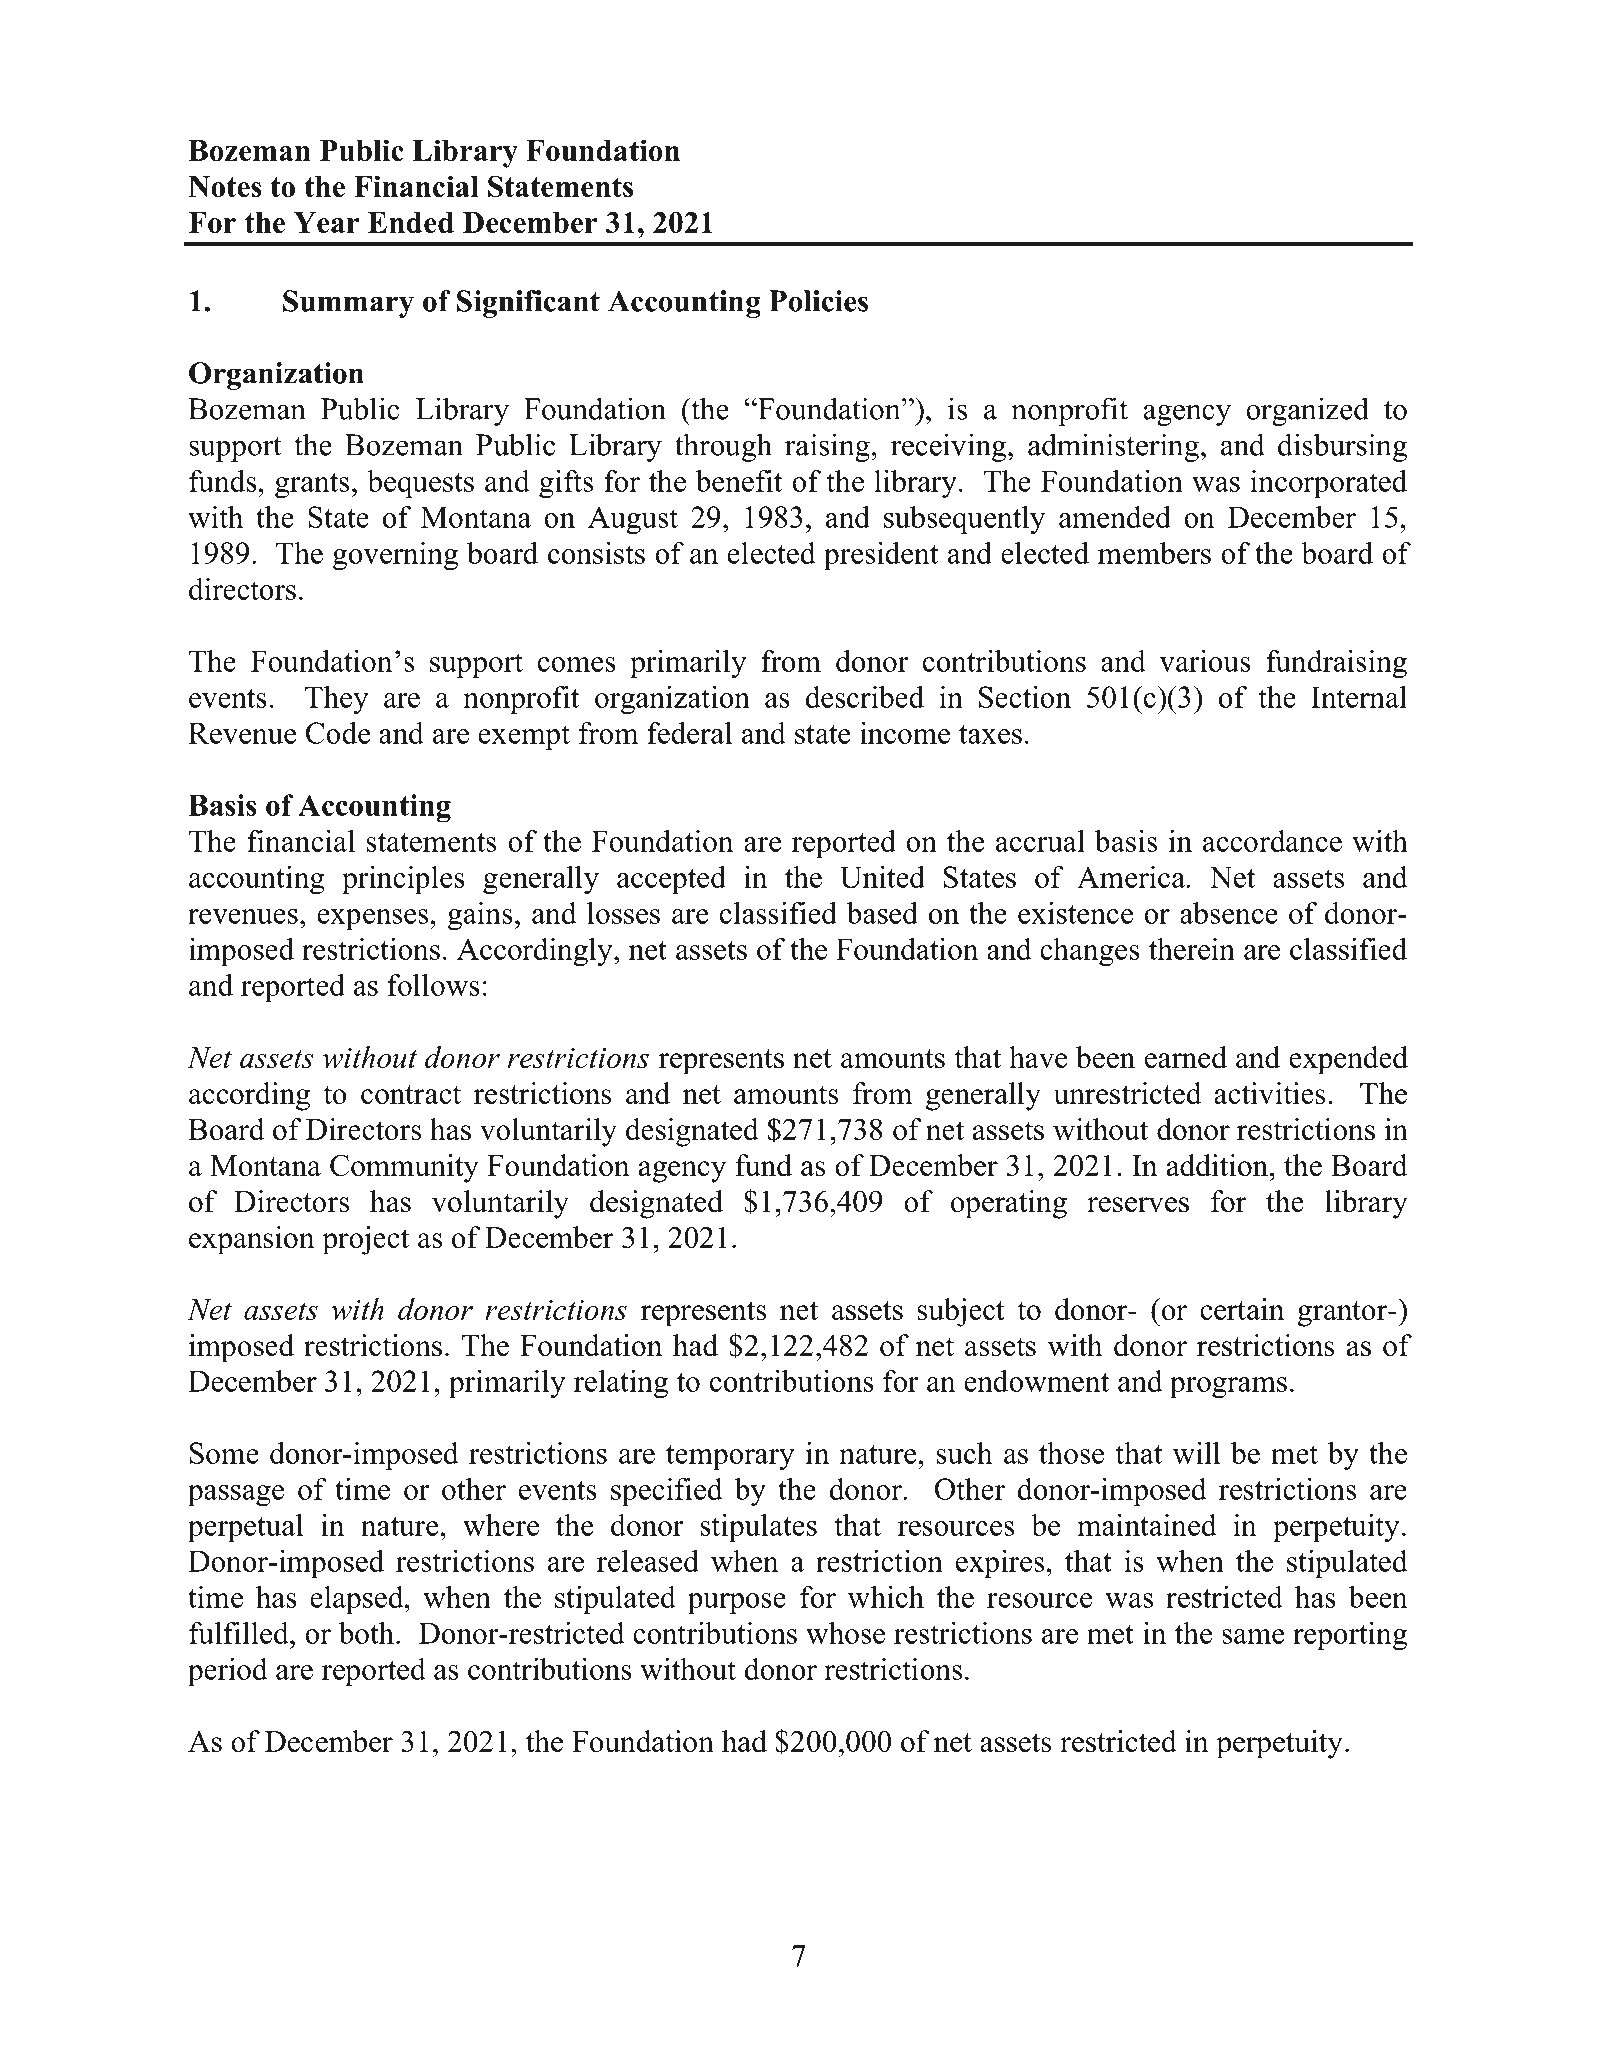  I want to click on organized, so click(1307, 411).
